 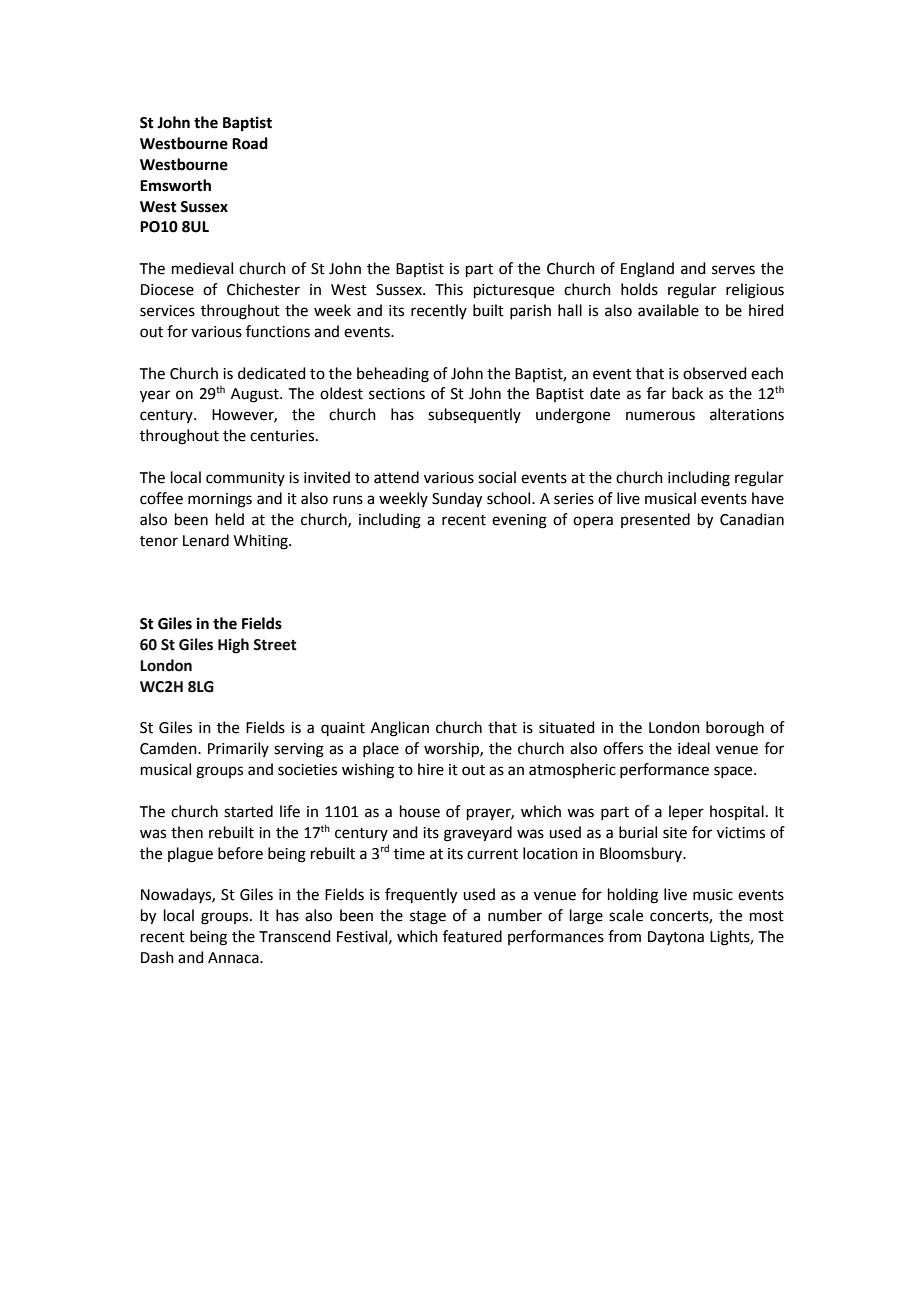 What do you see at coordinates (250, 143) in the page?
I see `Road` at bounding box center [250, 143].
